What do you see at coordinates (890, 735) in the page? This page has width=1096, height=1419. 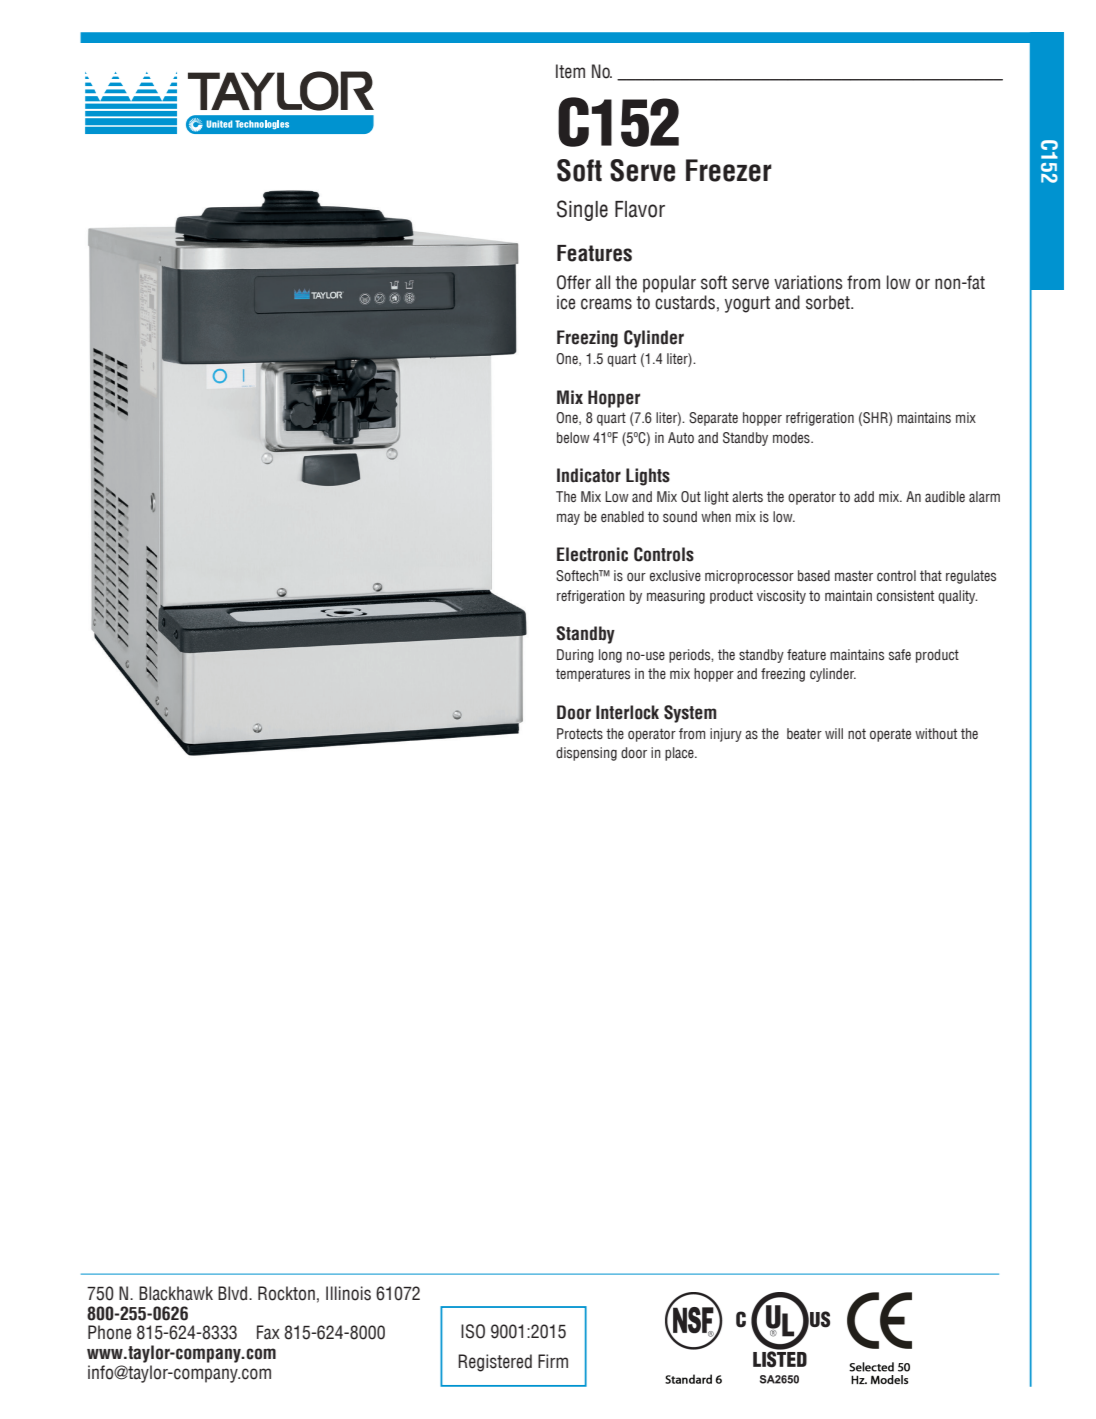 I see `operate` at bounding box center [890, 735].
